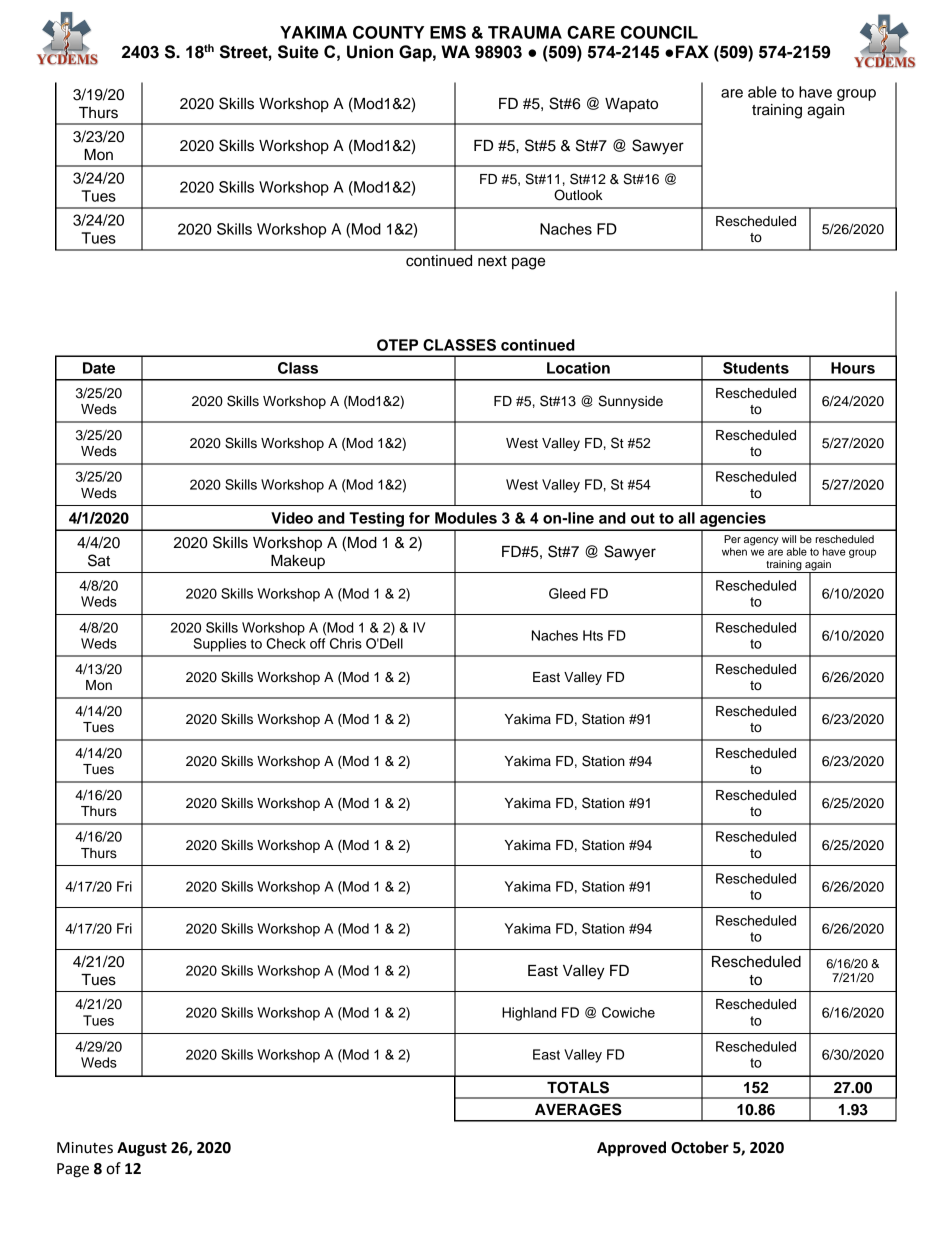 This screenshot has width=952, height=1233. Describe the element at coordinates (346, 643) in the screenshot. I see `Chris` at that location.
